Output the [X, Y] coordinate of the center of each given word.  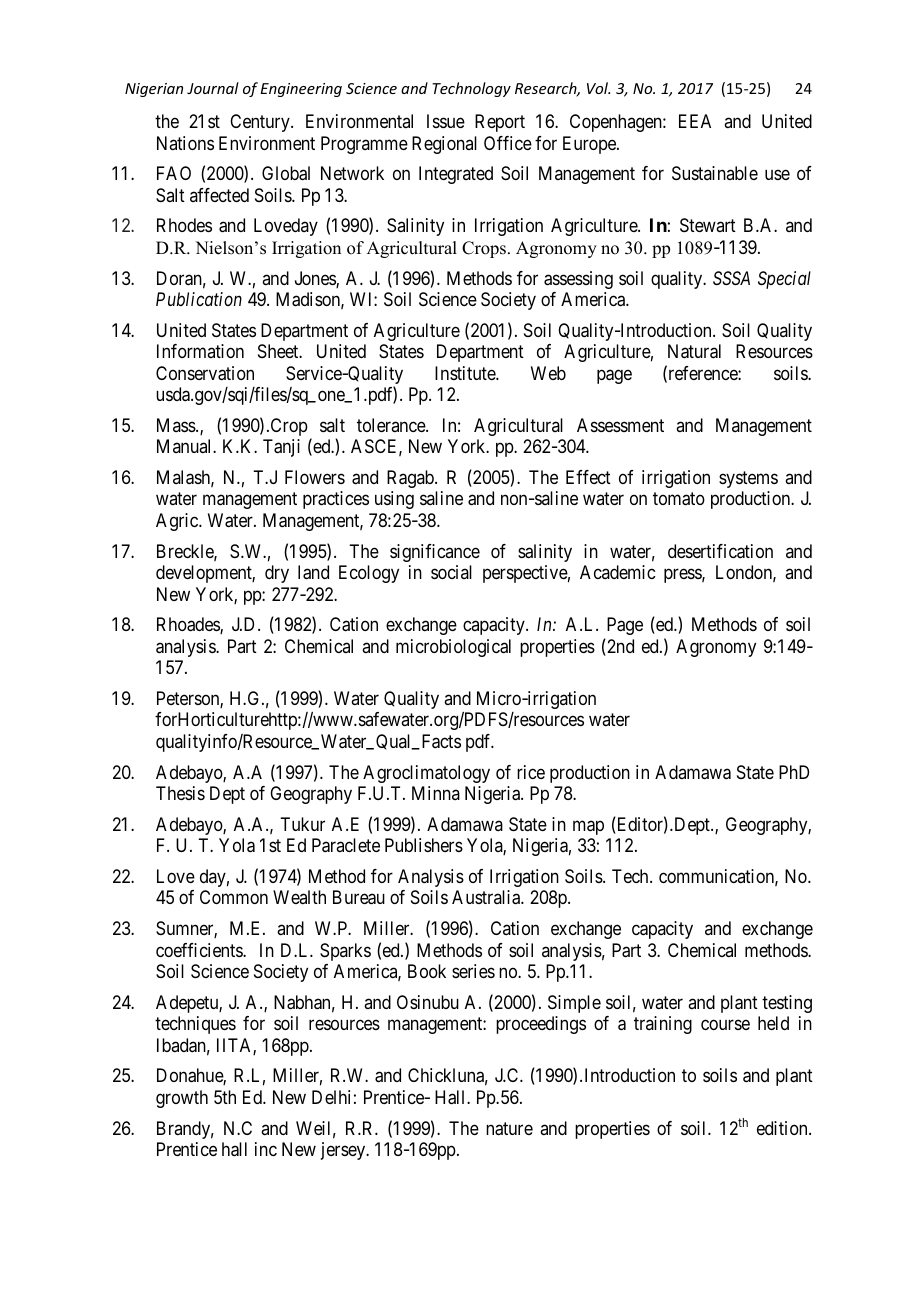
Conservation [205, 373]
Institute [466, 373]
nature [509, 1129]
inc [266, 1149]
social [451, 572]
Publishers [424, 845]
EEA [695, 121]
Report [500, 123]
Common [234, 897]
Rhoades [189, 625]
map [588, 827]
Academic [617, 572]
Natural [694, 351]
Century [261, 123]
